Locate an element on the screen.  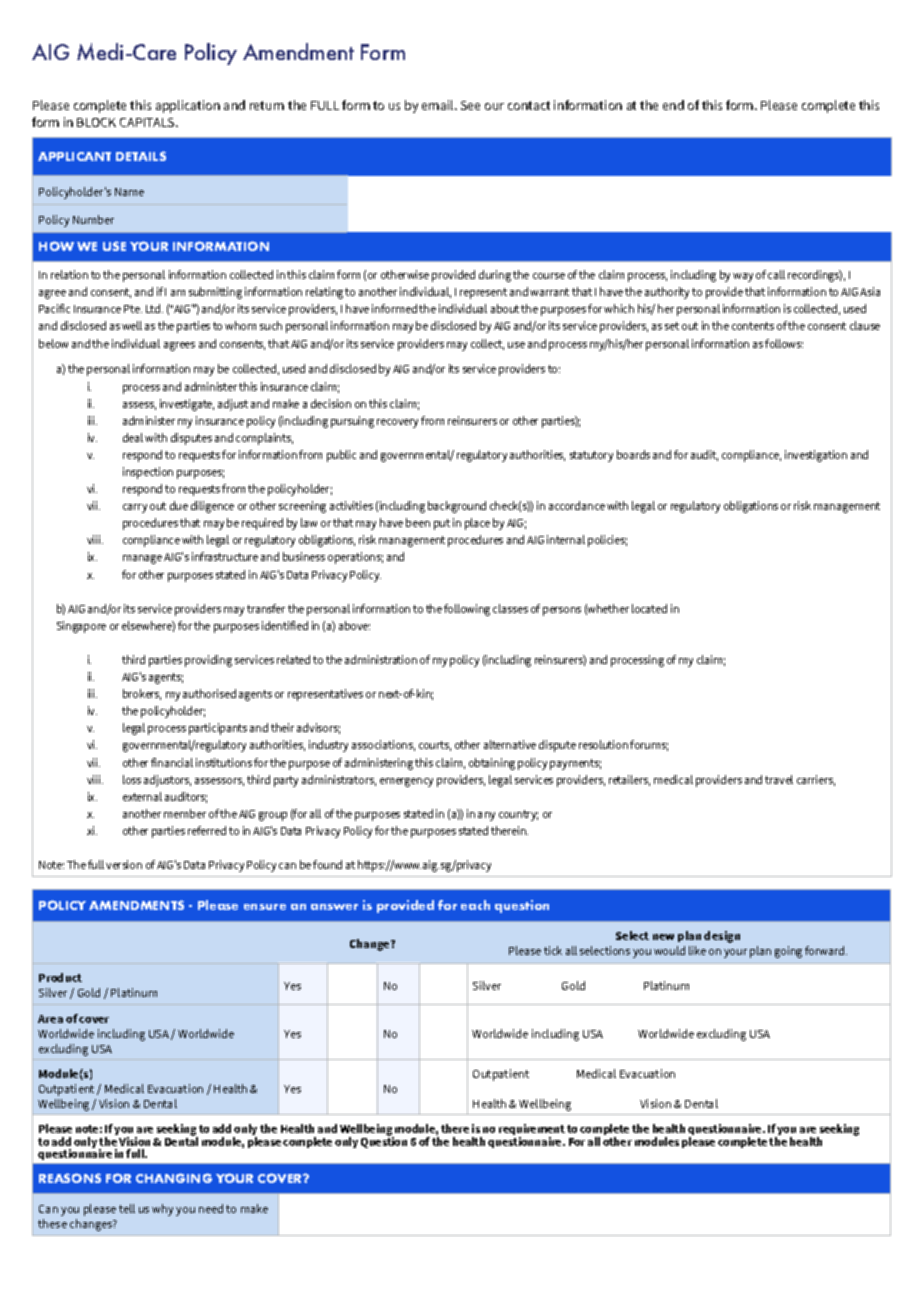
call is located at coordinates (776, 274).
